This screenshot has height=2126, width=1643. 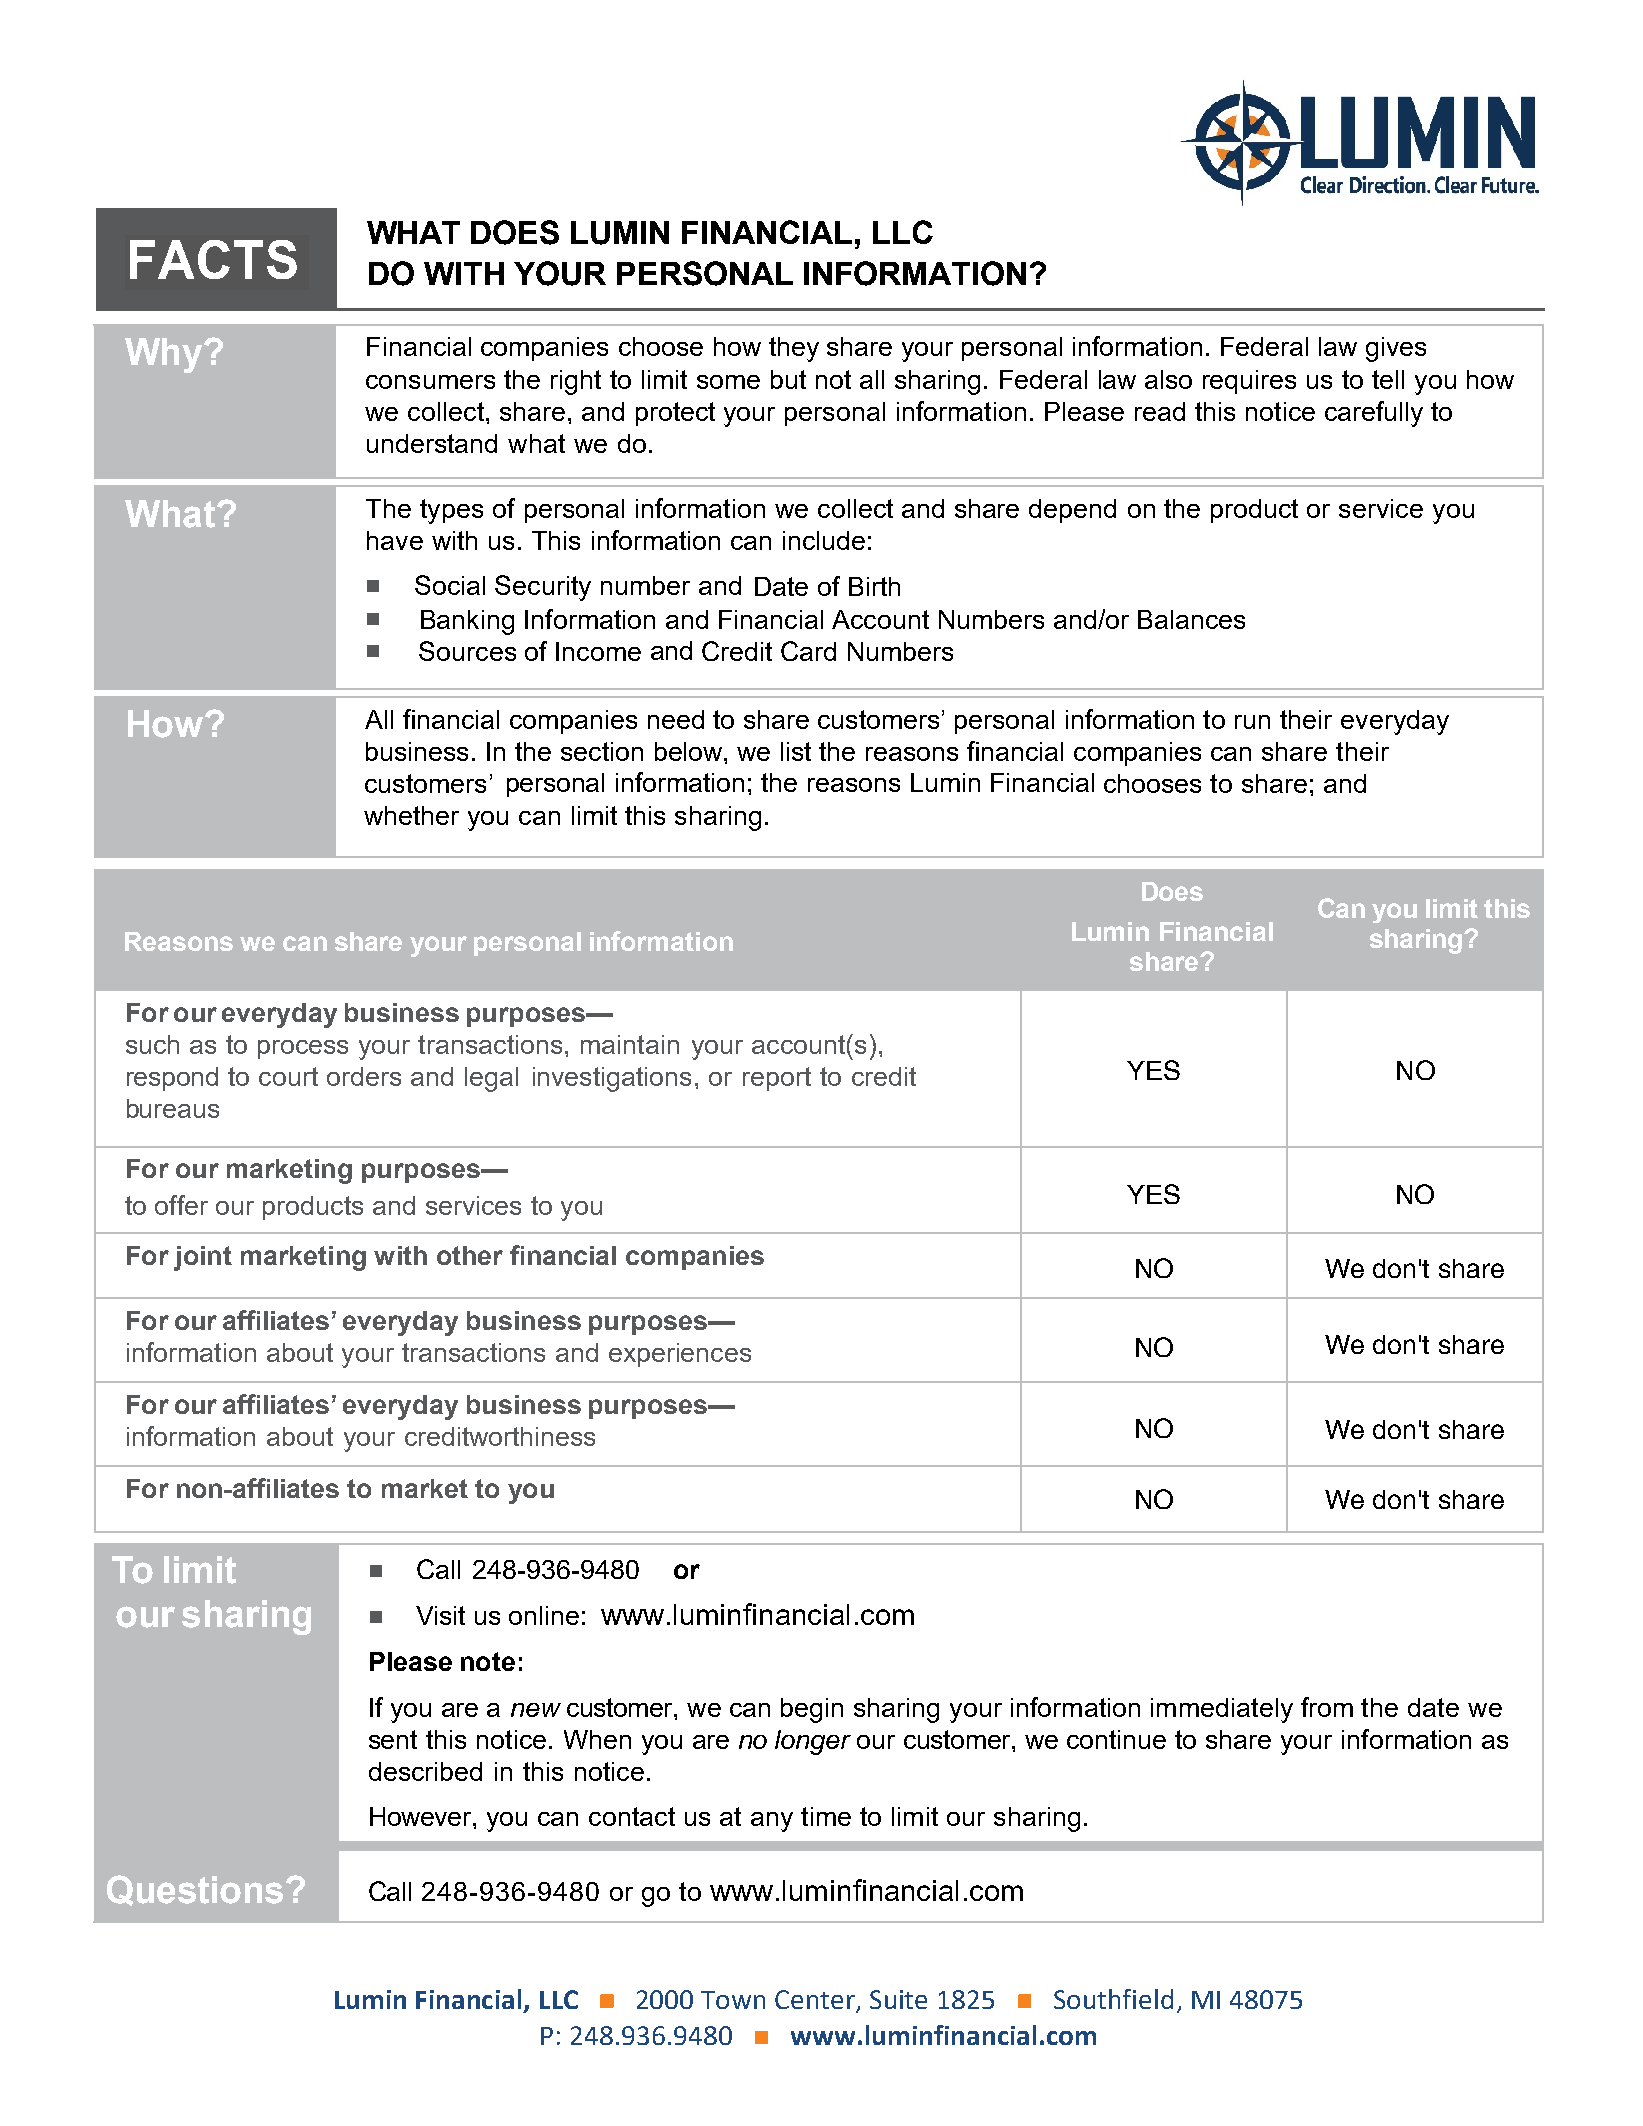 What do you see at coordinates (440, 1615) in the screenshot?
I see `Visit` at bounding box center [440, 1615].
